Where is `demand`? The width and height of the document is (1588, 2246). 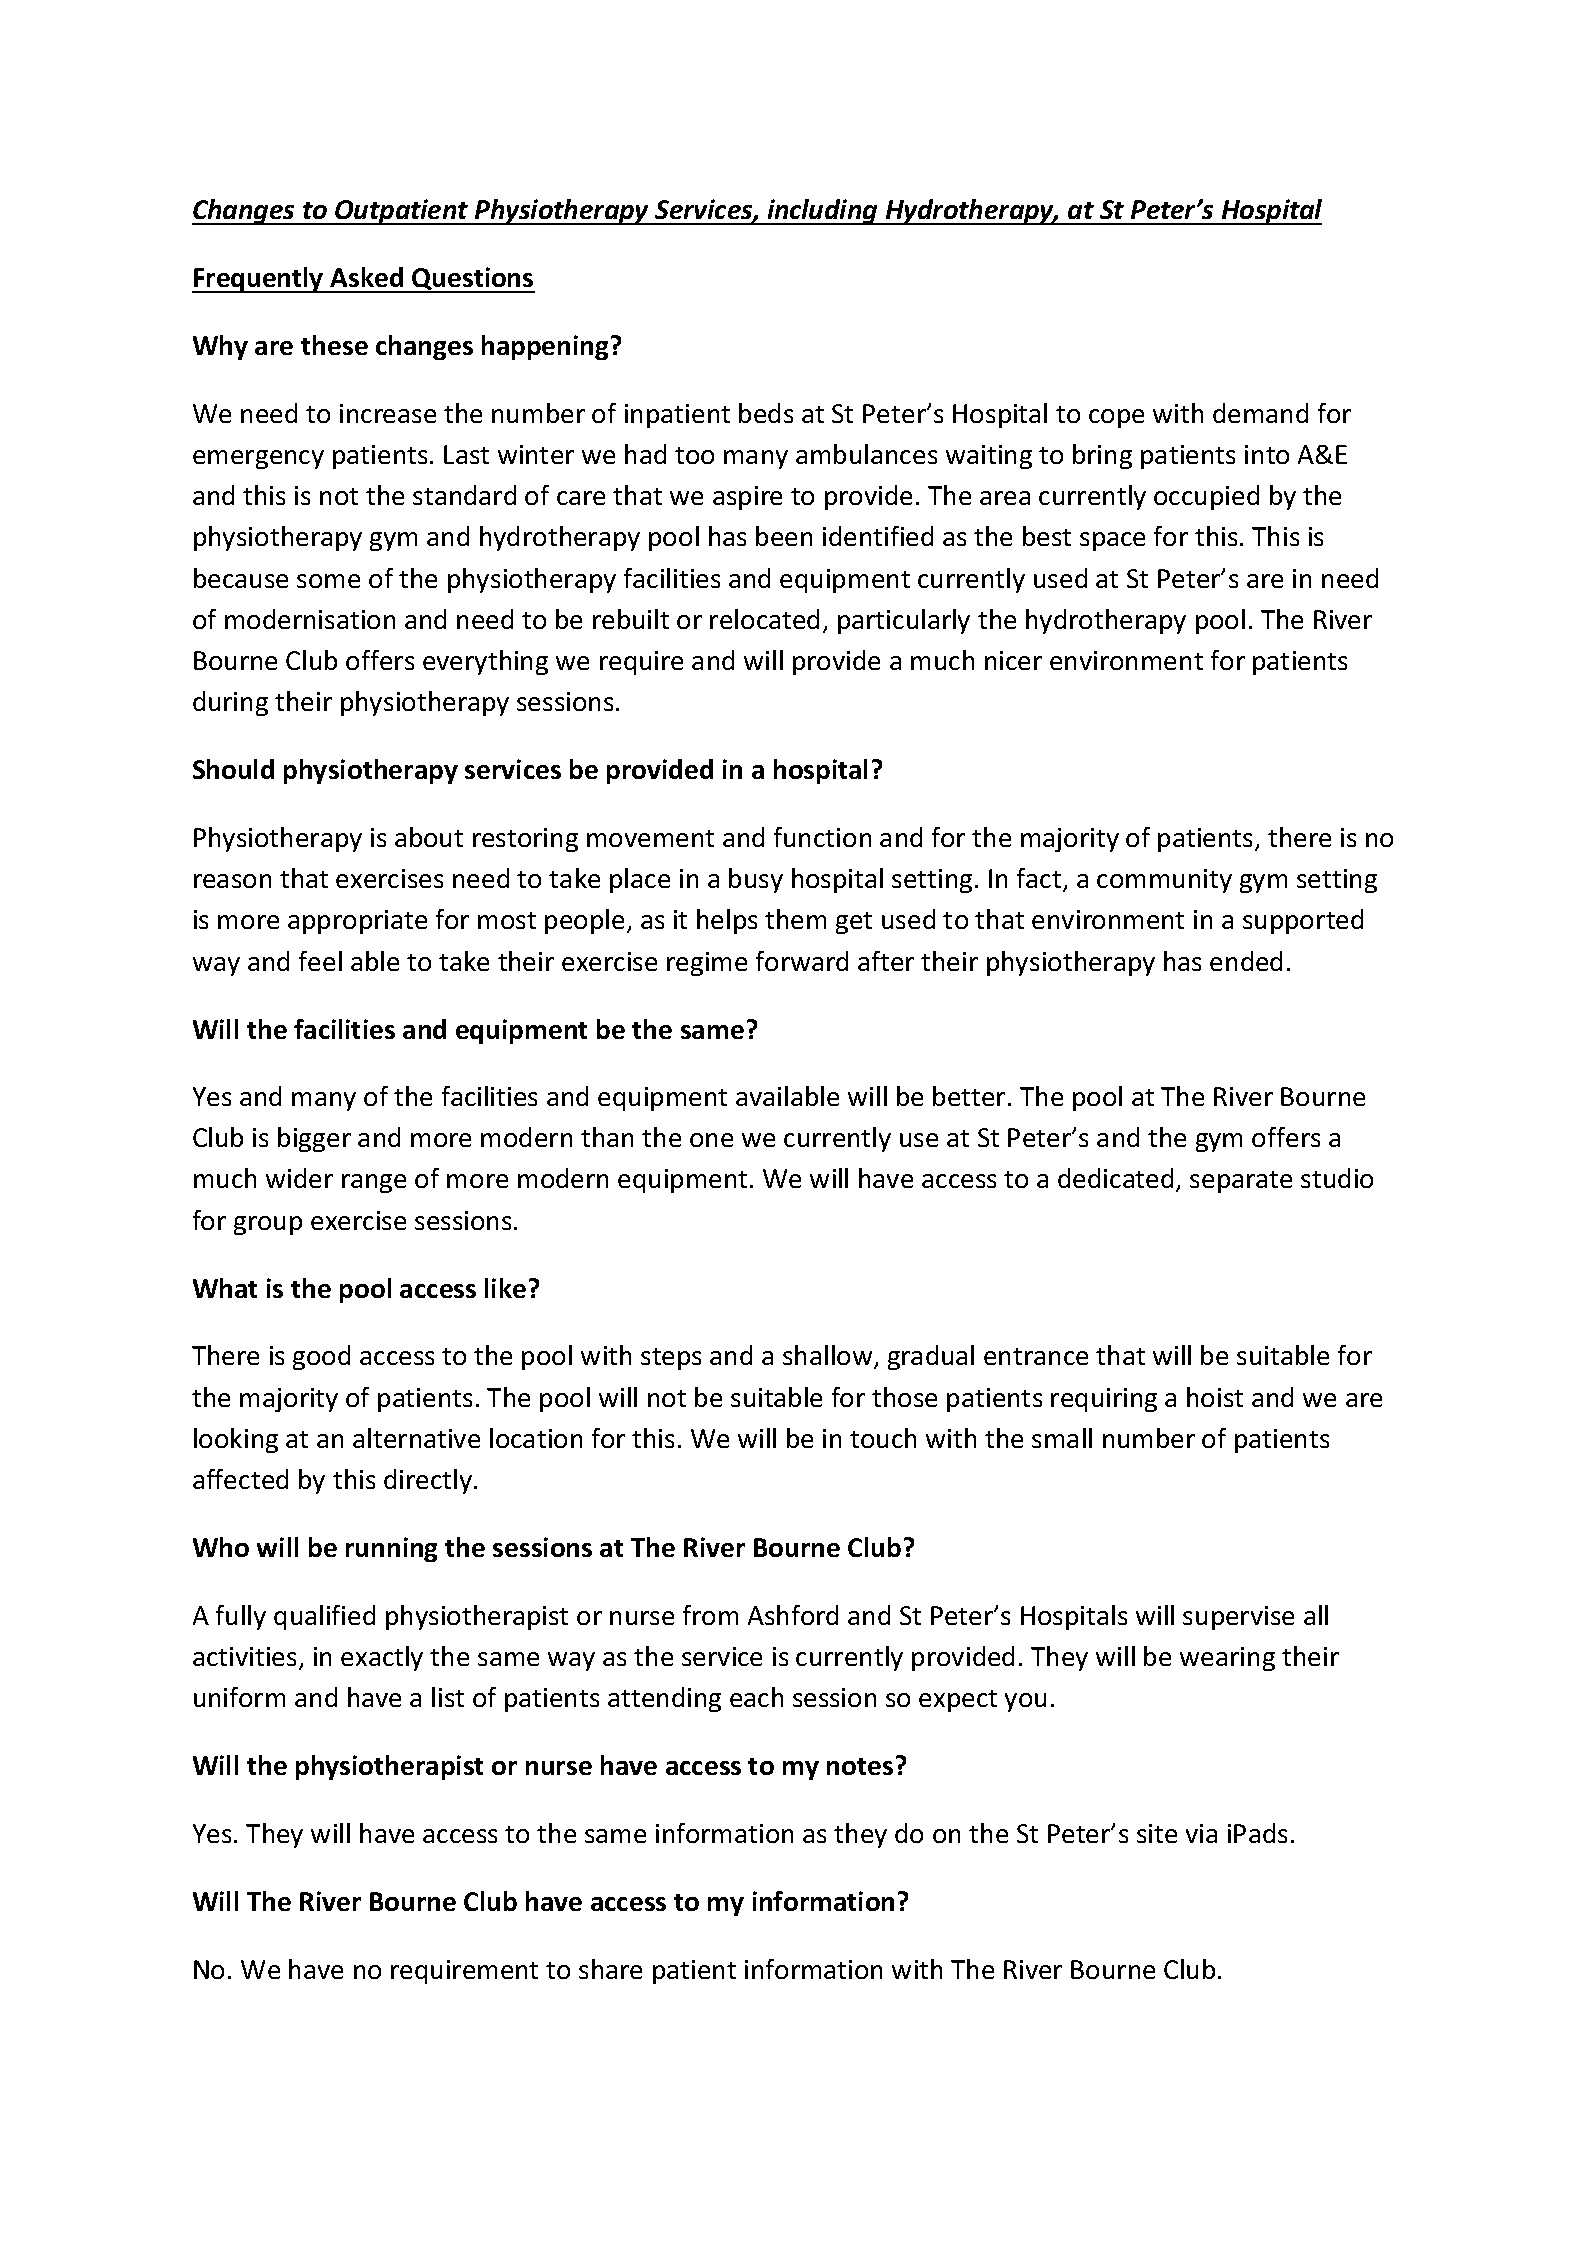 demand is located at coordinates (1260, 413).
